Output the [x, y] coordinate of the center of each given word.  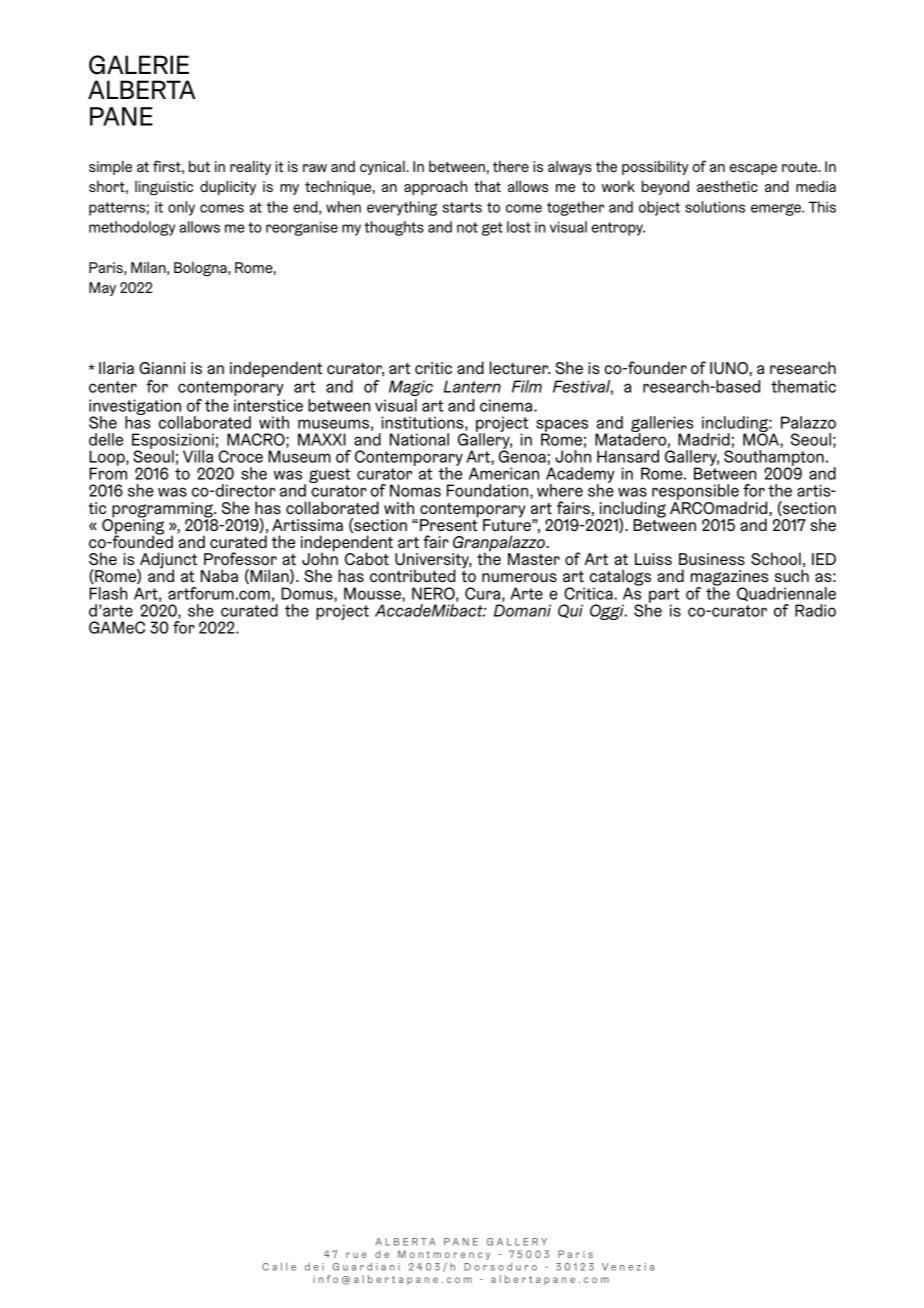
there [511, 166]
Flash [108, 593]
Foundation [489, 491]
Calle [279, 1266]
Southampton [774, 459]
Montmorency [444, 1256]
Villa [198, 456]
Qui [570, 611]
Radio [815, 610]
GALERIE [139, 65]
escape [753, 169]
